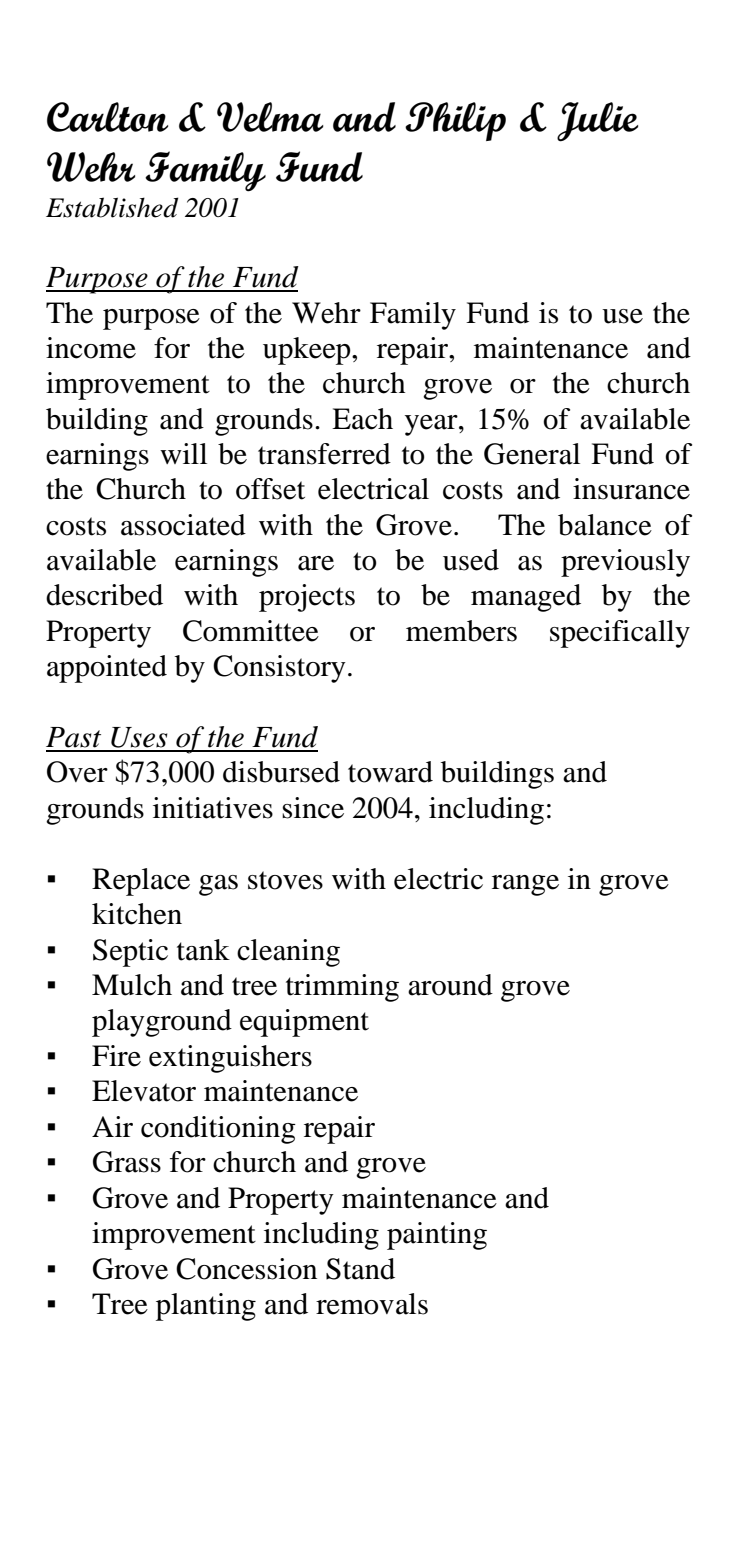 This page has height=1568, width=737. Describe the element at coordinates (107, 117) in the page. I see `Carlton` at that location.
